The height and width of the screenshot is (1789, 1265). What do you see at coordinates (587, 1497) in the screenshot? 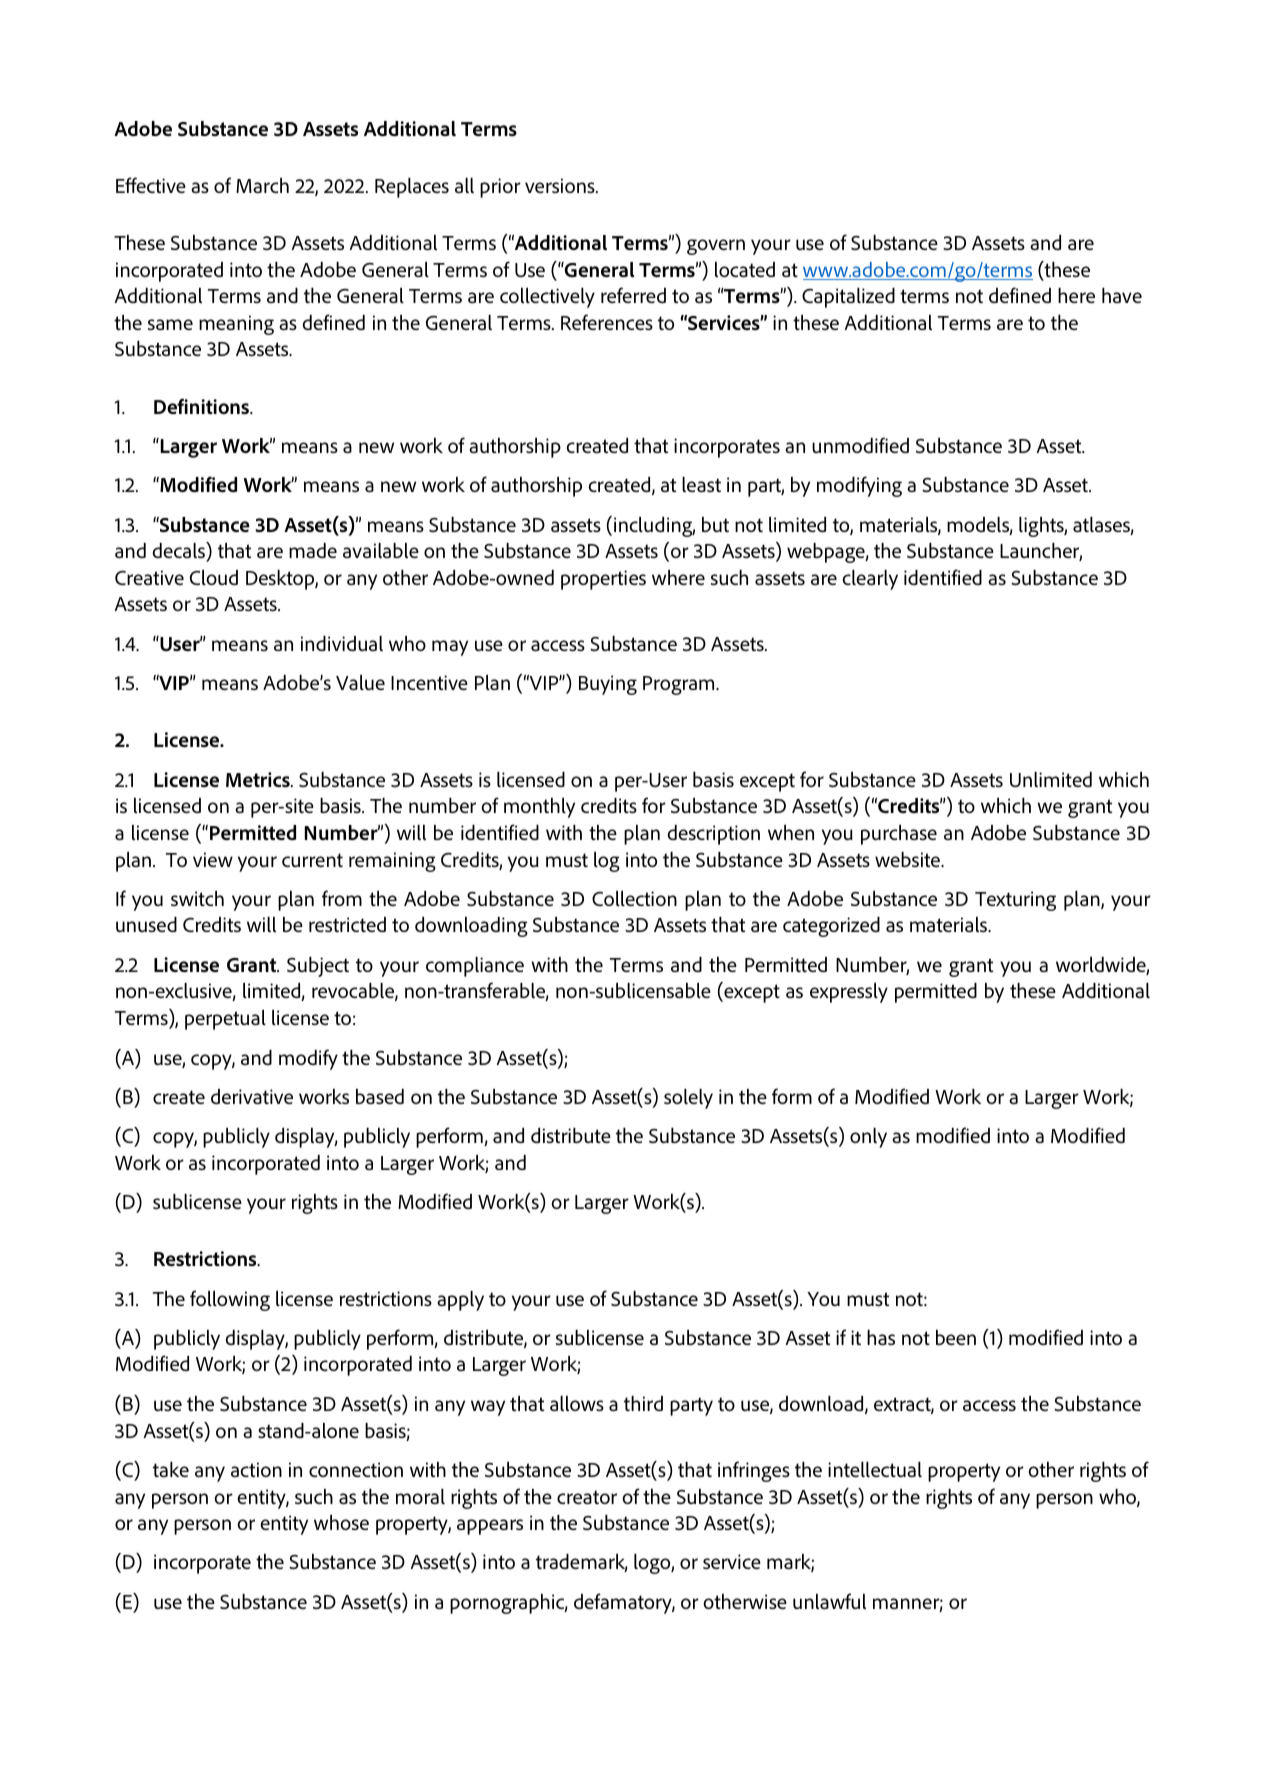
I see `creator` at bounding box center [587, 1497].
